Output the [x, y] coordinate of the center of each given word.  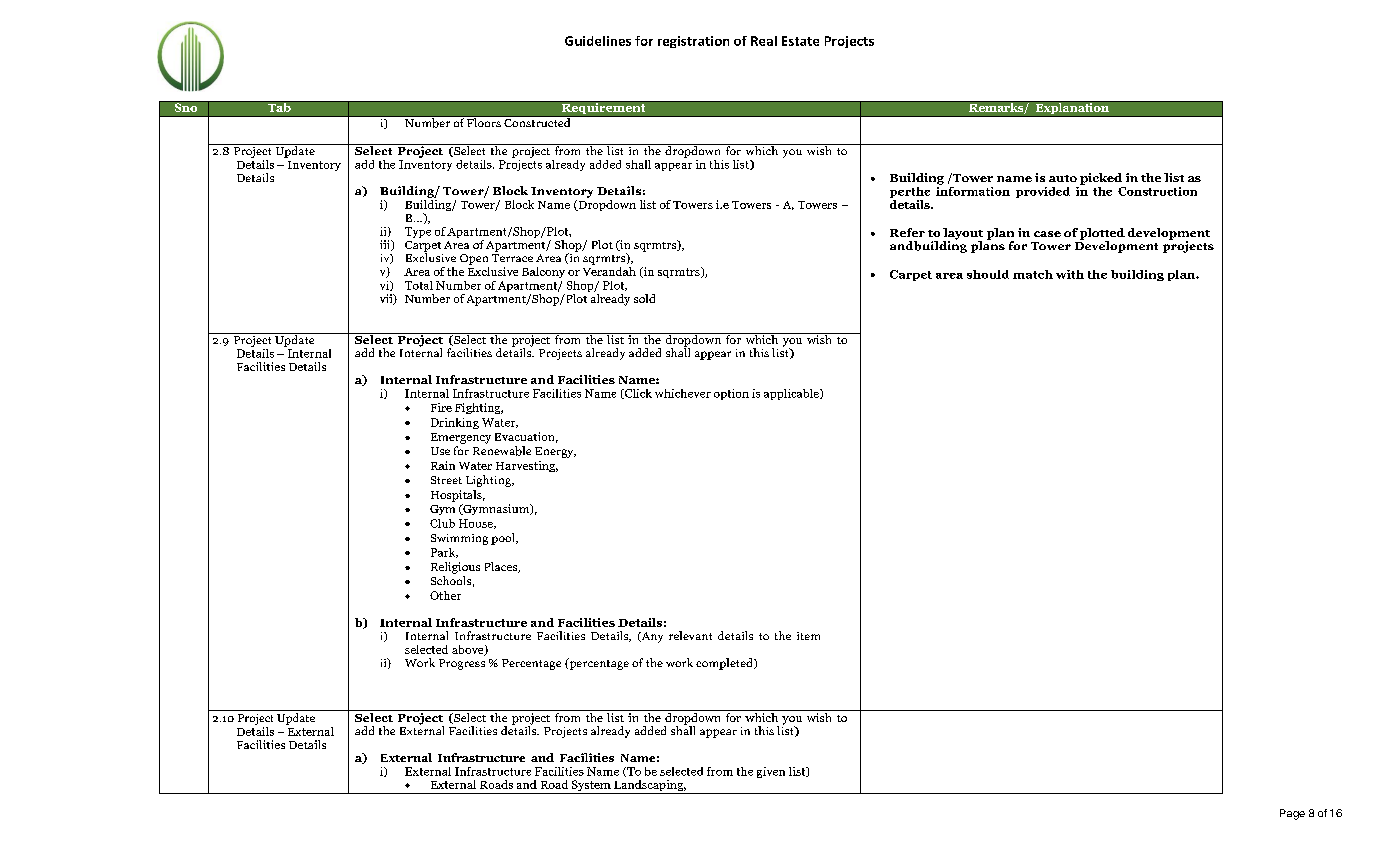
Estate [800, 41]
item [808, 636]
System [591, 787]
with [1070, 274]
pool [504, 539]
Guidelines [598, 41]
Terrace [512, 258]
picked [1101, 179]
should [988, 274]
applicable [792, 394]
